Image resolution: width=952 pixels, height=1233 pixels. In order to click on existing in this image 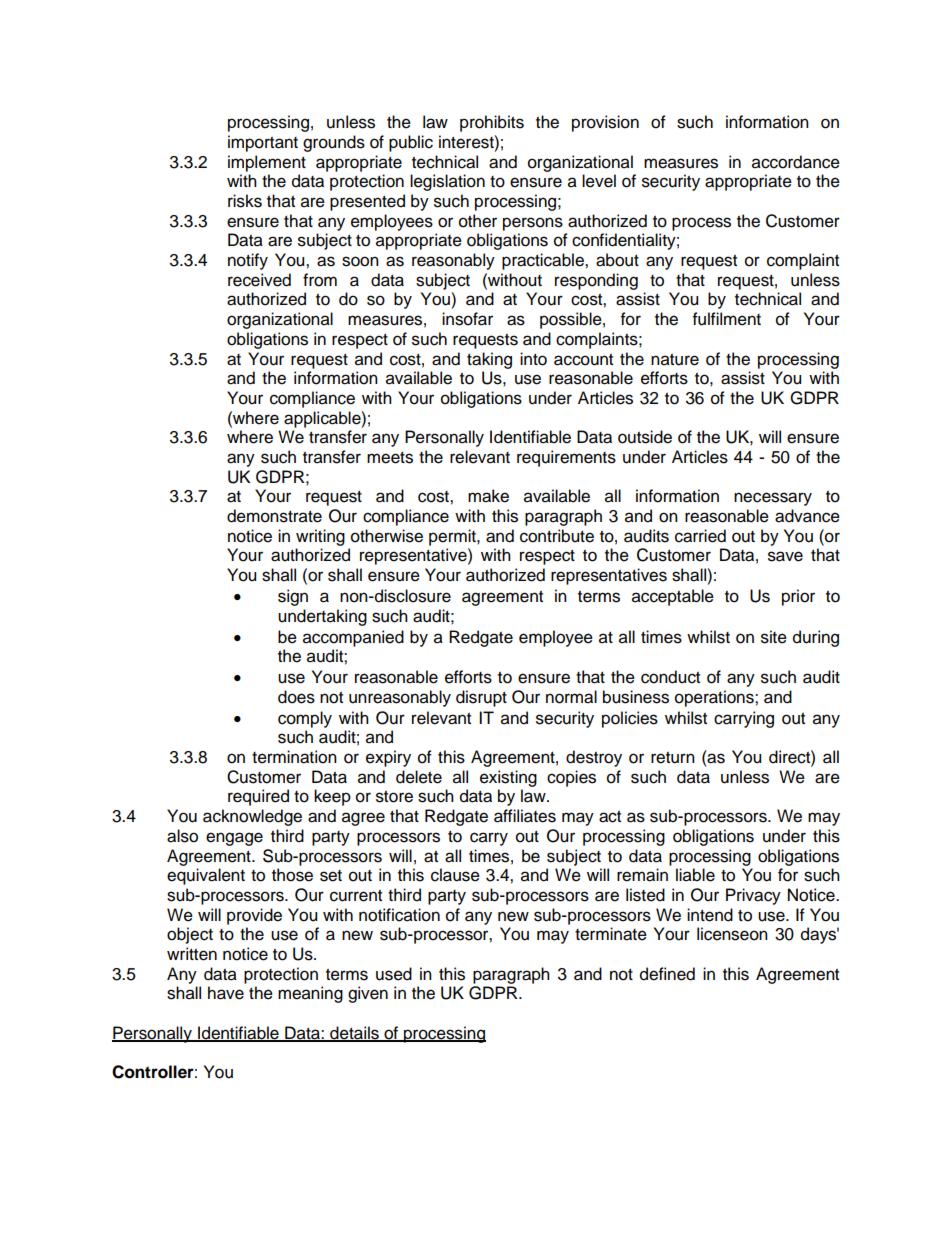, I will do `click(508, 778)`.
